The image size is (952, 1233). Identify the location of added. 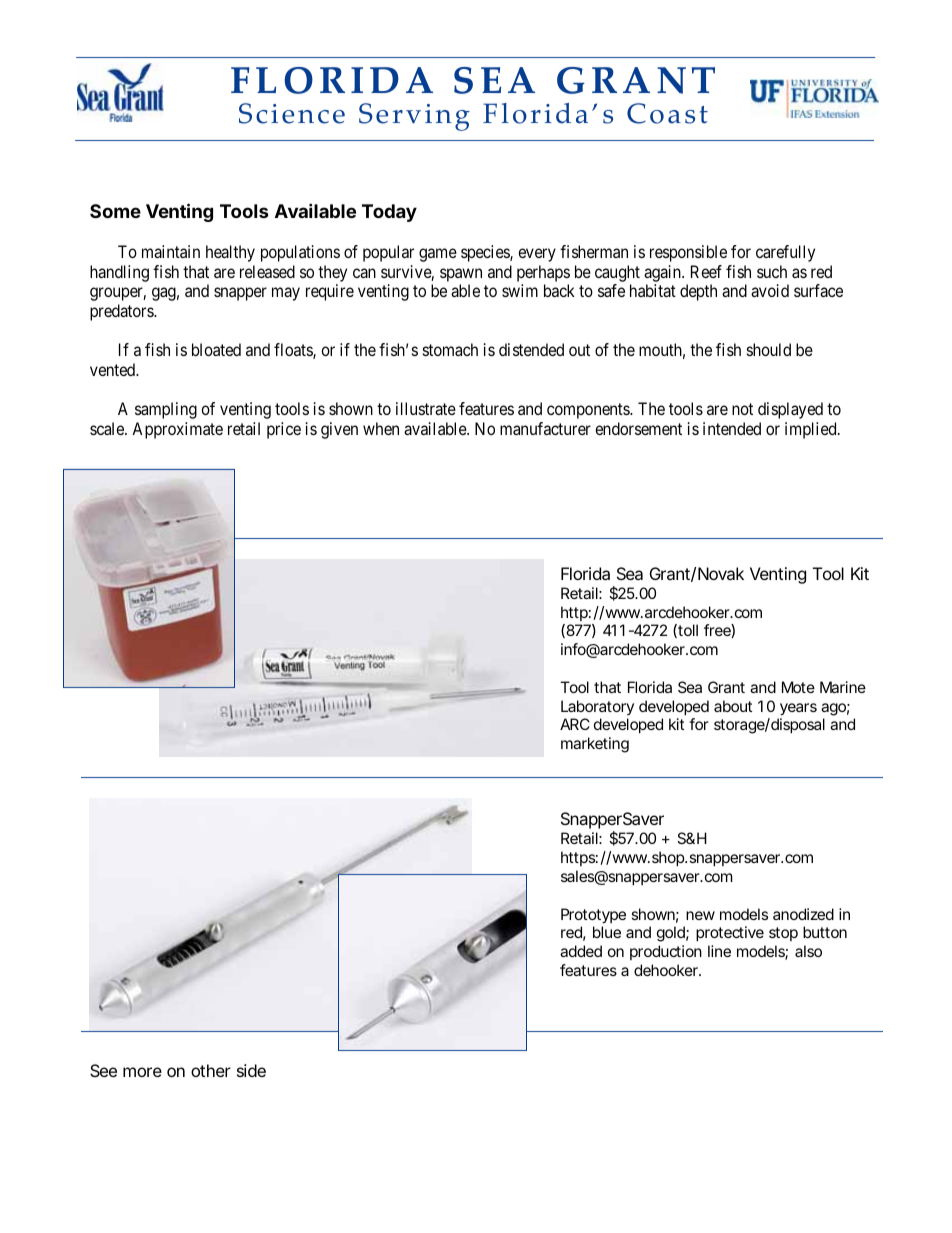
(581, 951).
